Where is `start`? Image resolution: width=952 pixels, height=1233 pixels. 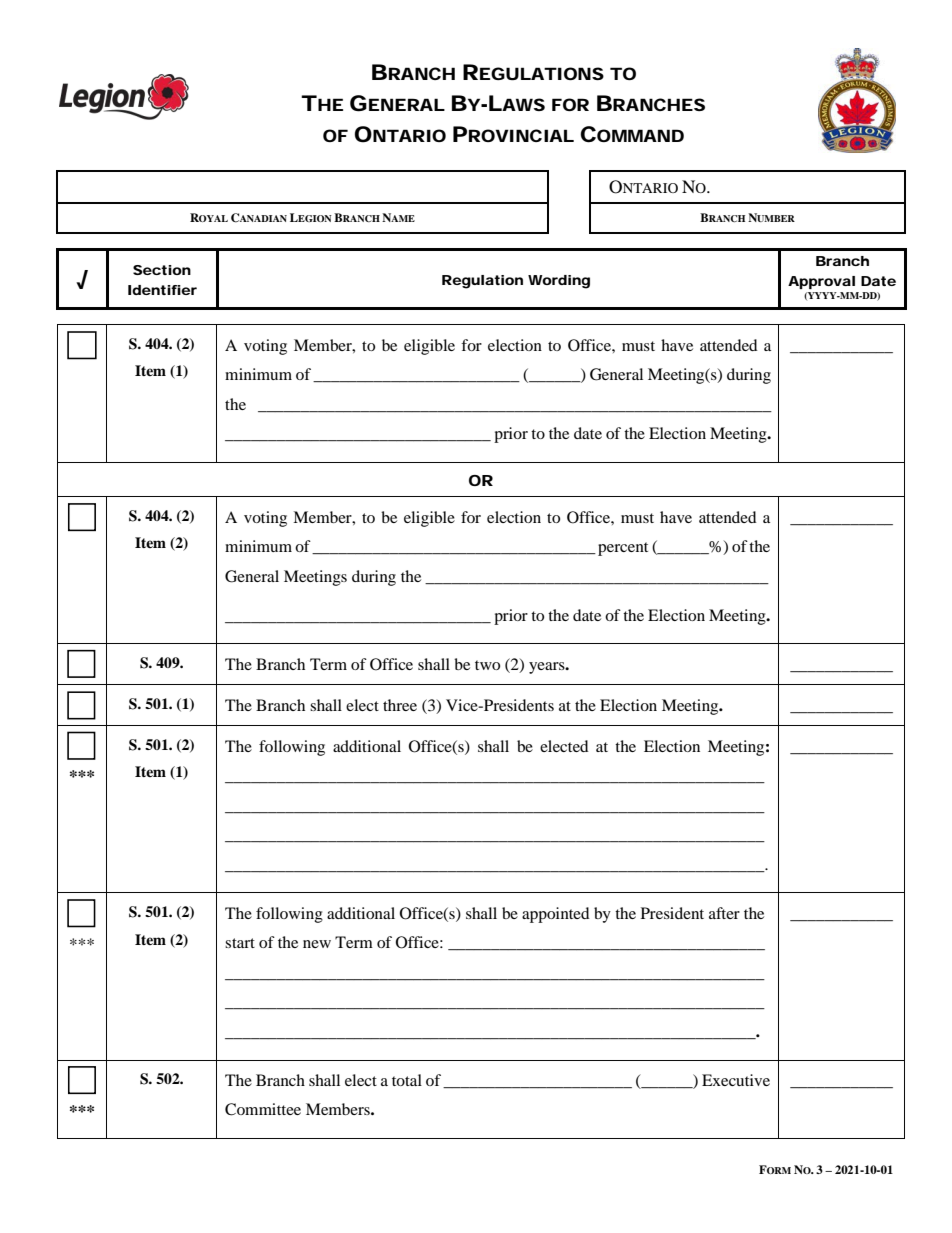 start is located at coordinates (240, 943).
